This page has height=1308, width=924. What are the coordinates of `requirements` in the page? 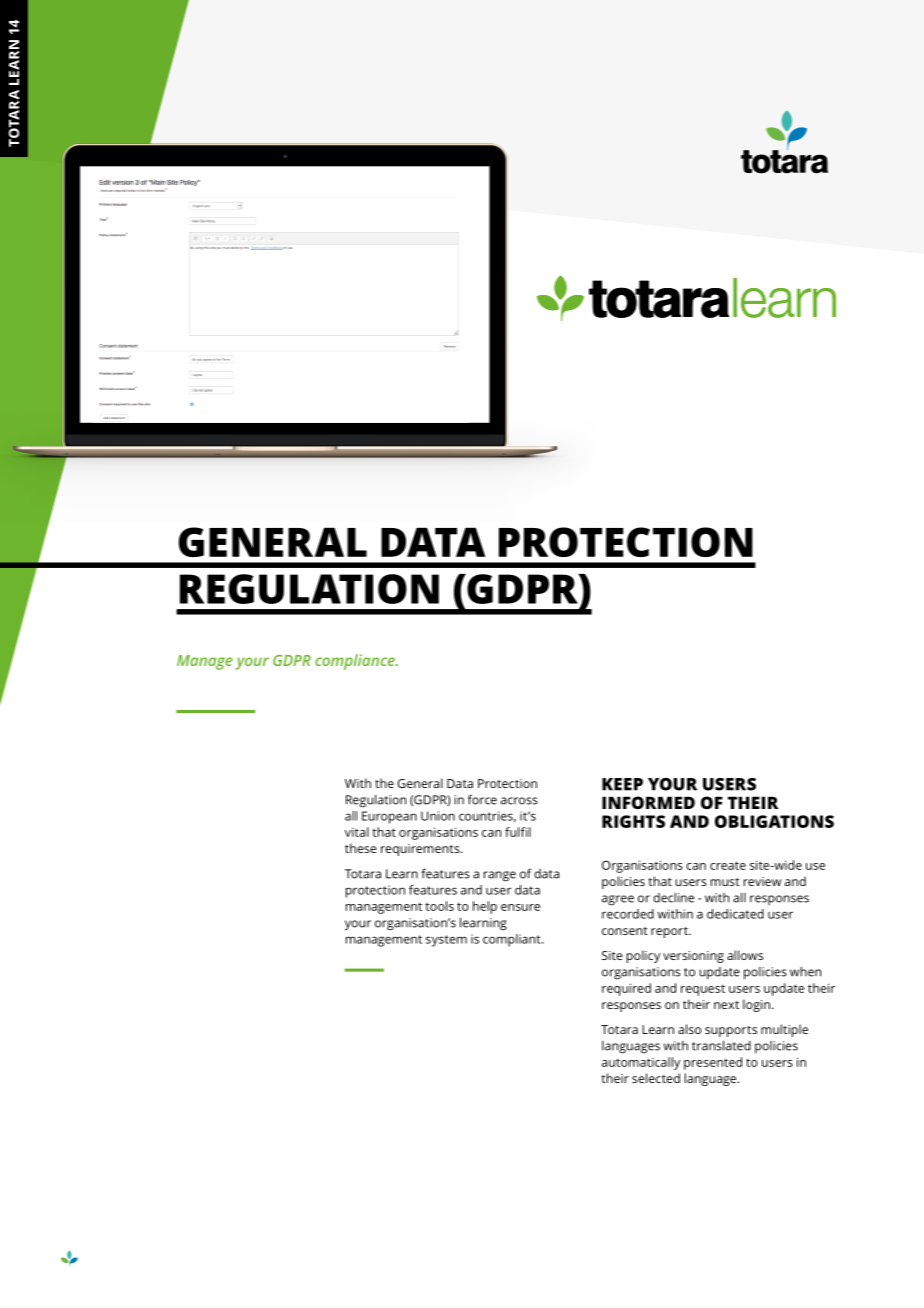 It's located at (421, 850).
